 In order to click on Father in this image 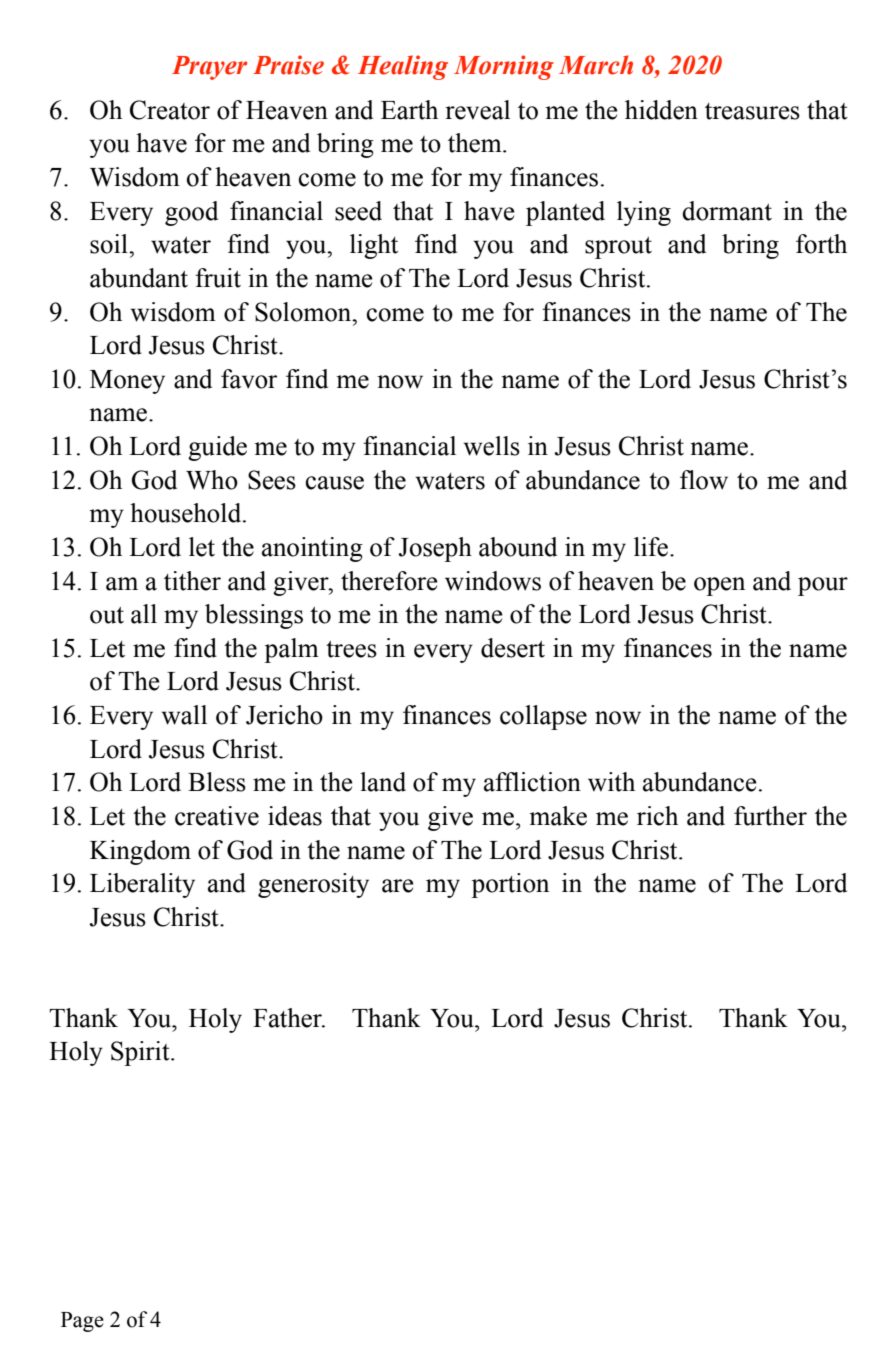, I will do `click(288, 1018)`.
